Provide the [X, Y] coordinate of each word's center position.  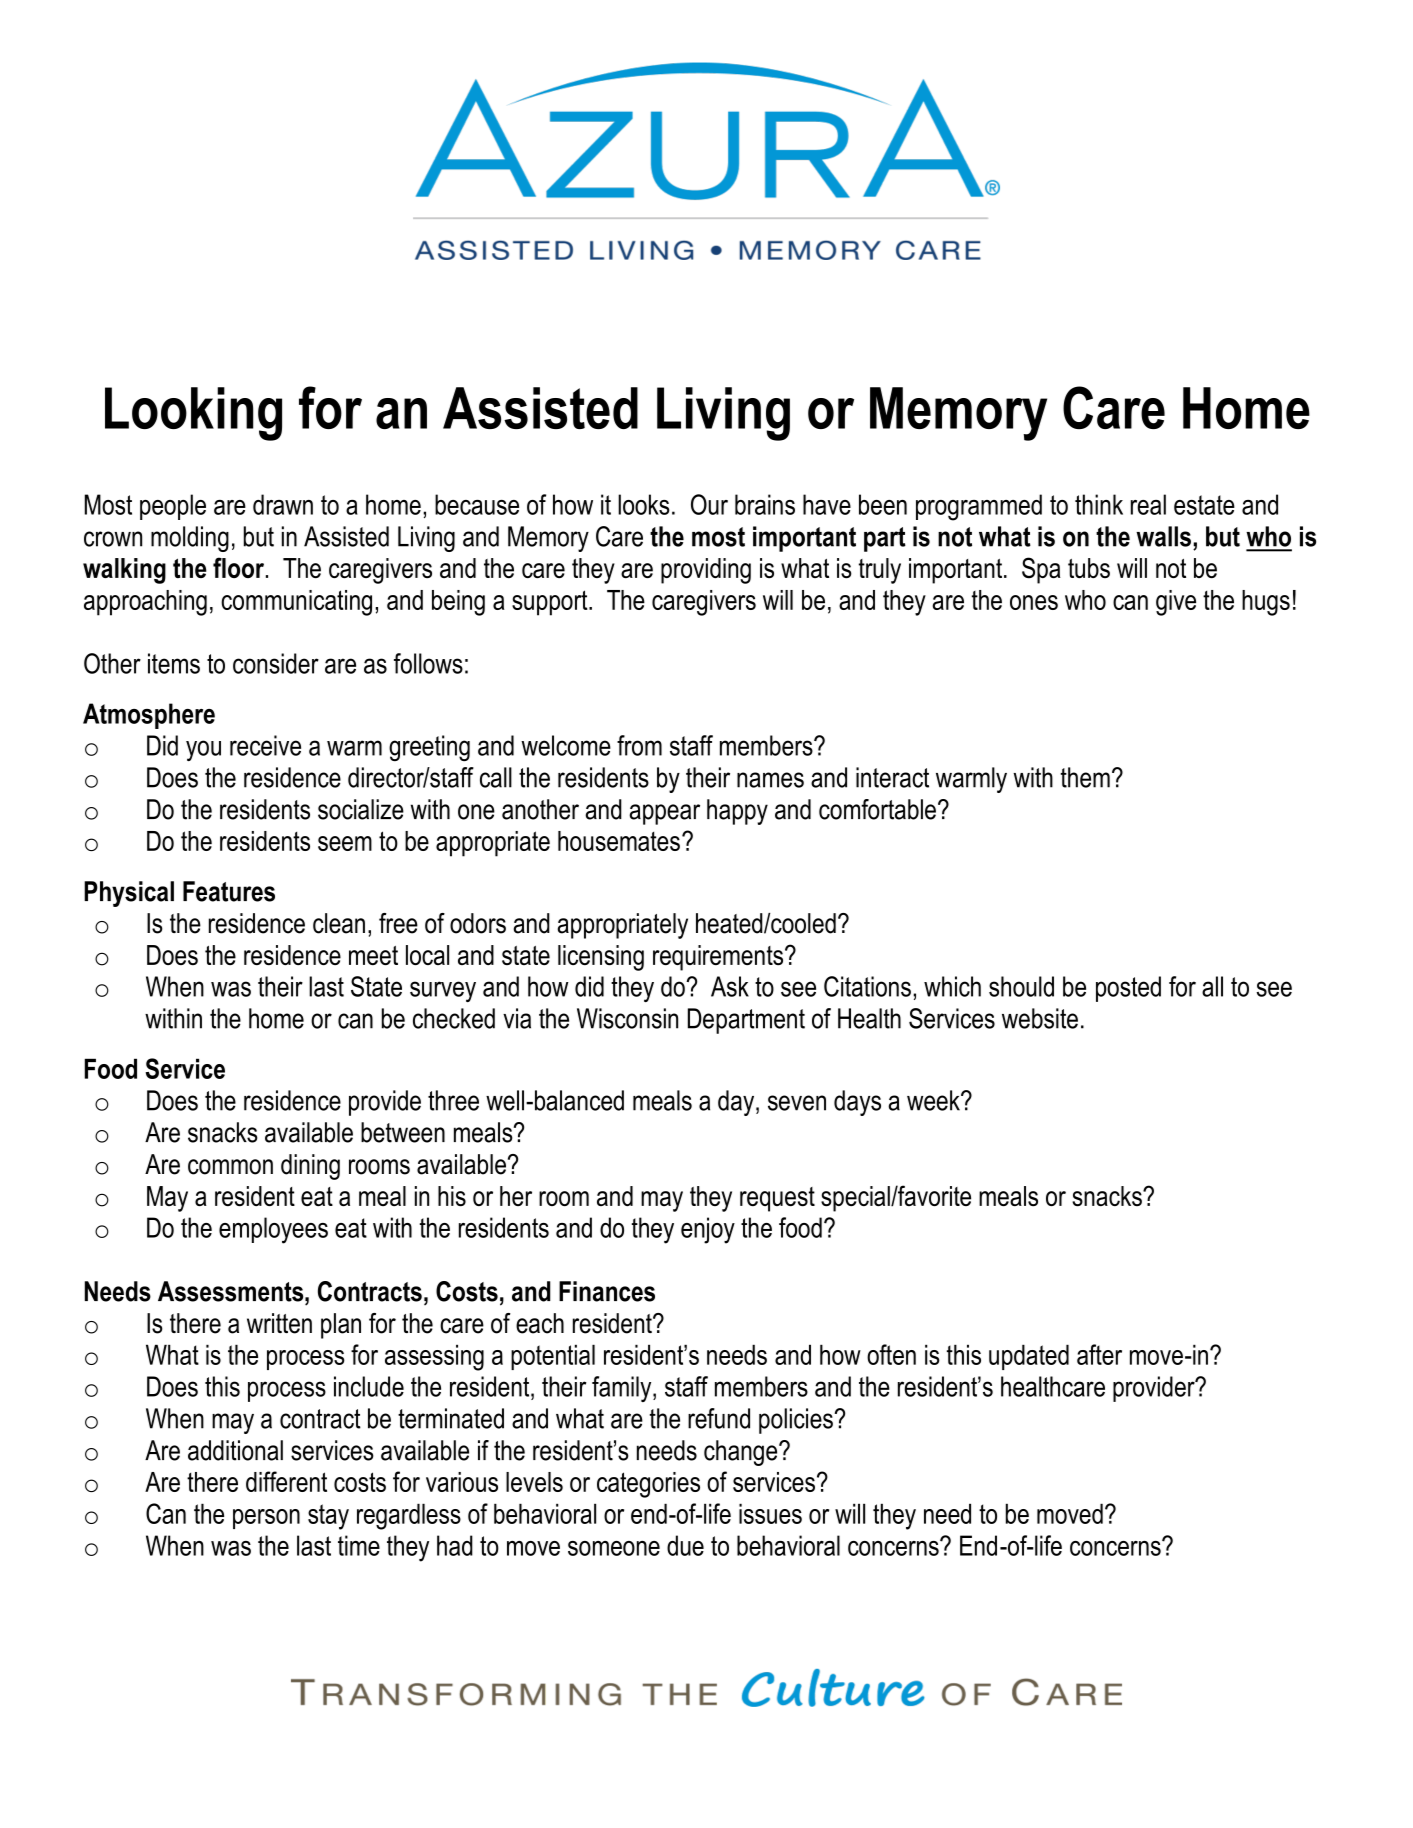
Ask [730, 986]
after [1099, 1354]
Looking [193, 414]
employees [273, 1230]
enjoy [708, 1230]
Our [709, 504]
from [639, 745]
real [1148, 504]
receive [265, 745]
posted [1128, 989]
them [1085, 777]
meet [373, 955]
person [266, 1519]
